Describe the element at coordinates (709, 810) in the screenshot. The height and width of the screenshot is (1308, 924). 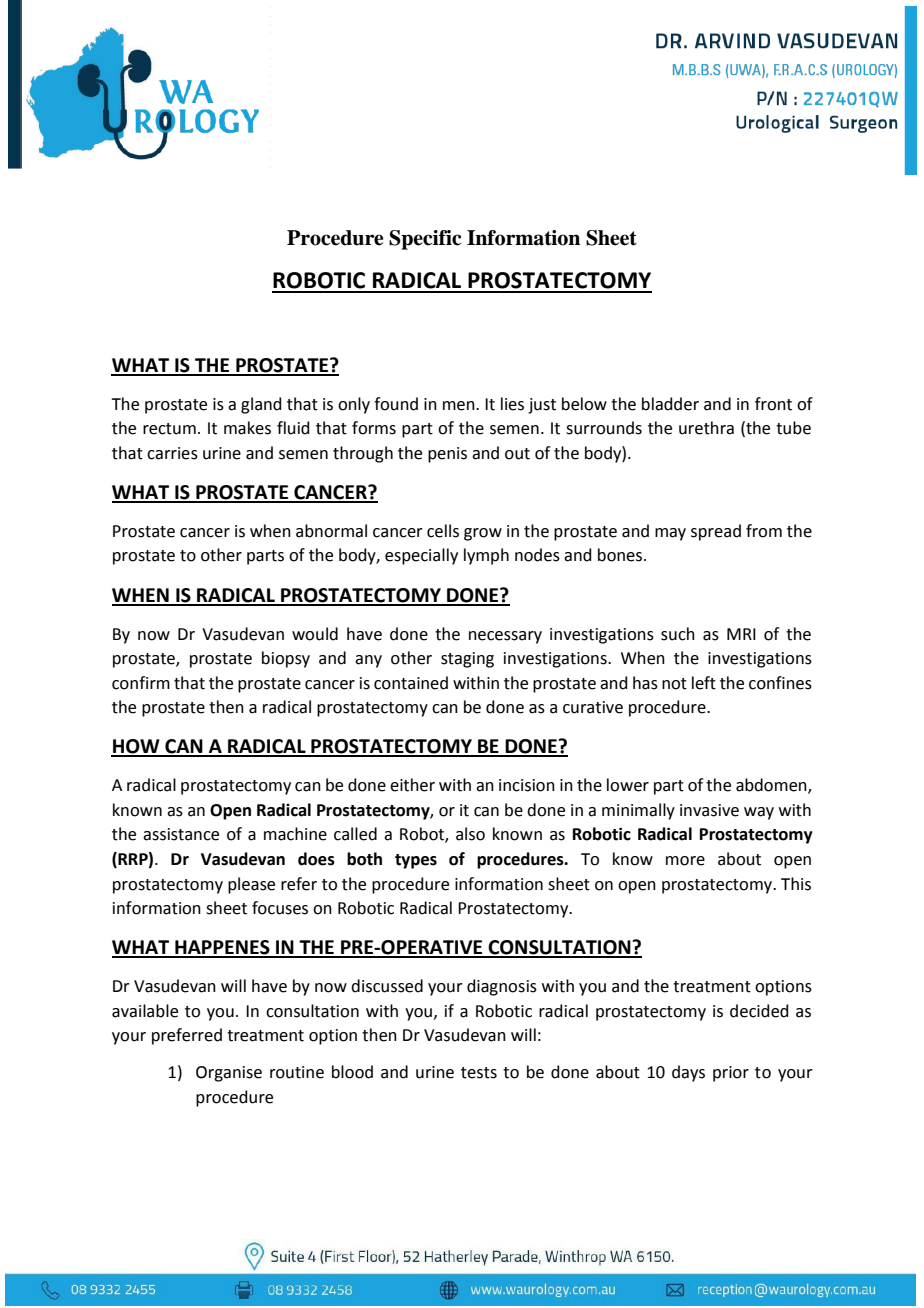
I see `invasive` at that location.
